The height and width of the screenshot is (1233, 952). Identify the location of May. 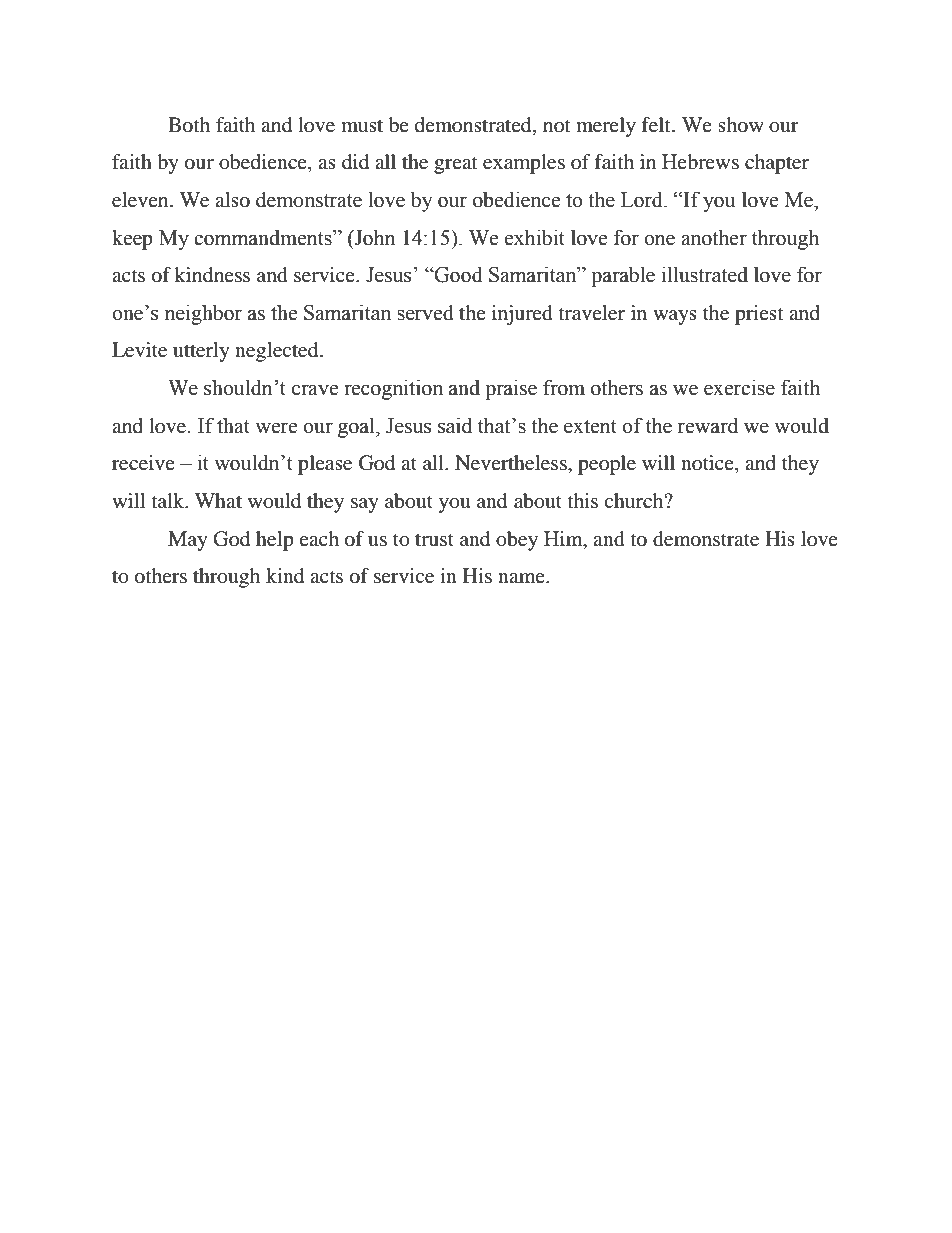
(188, 541).
